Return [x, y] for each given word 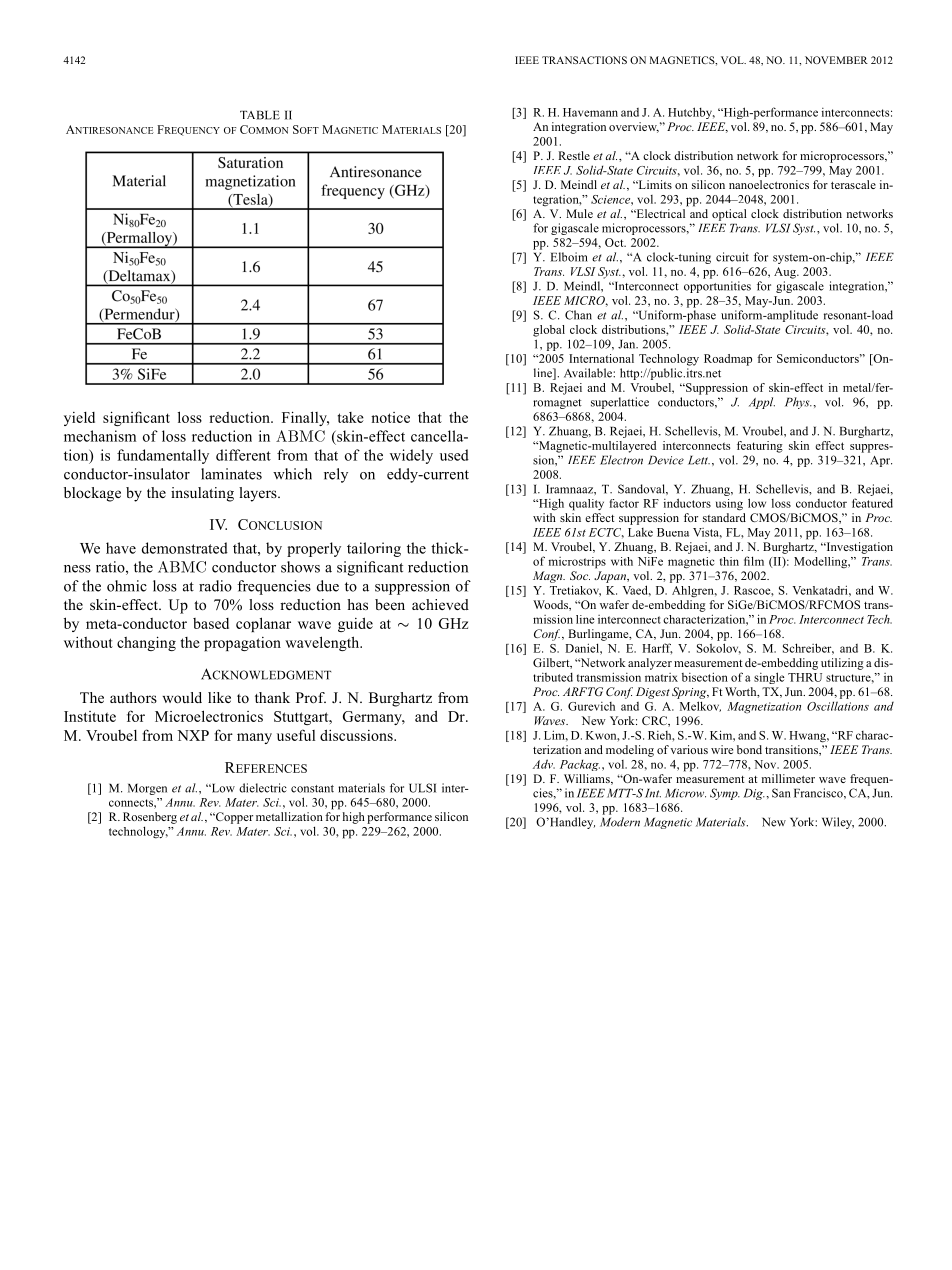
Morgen [147, 789]
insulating [202, 494]
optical [729, 215]
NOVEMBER [836, 60]
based [211, 623]
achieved [440, 604]
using [729, 505]
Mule [579, 213]
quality [586, 505]
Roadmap [728, 360]
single [769, 678]
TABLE [260, 115]
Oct [615, 242]
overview [634, 127]
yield [79, 419]
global [549, 331]
